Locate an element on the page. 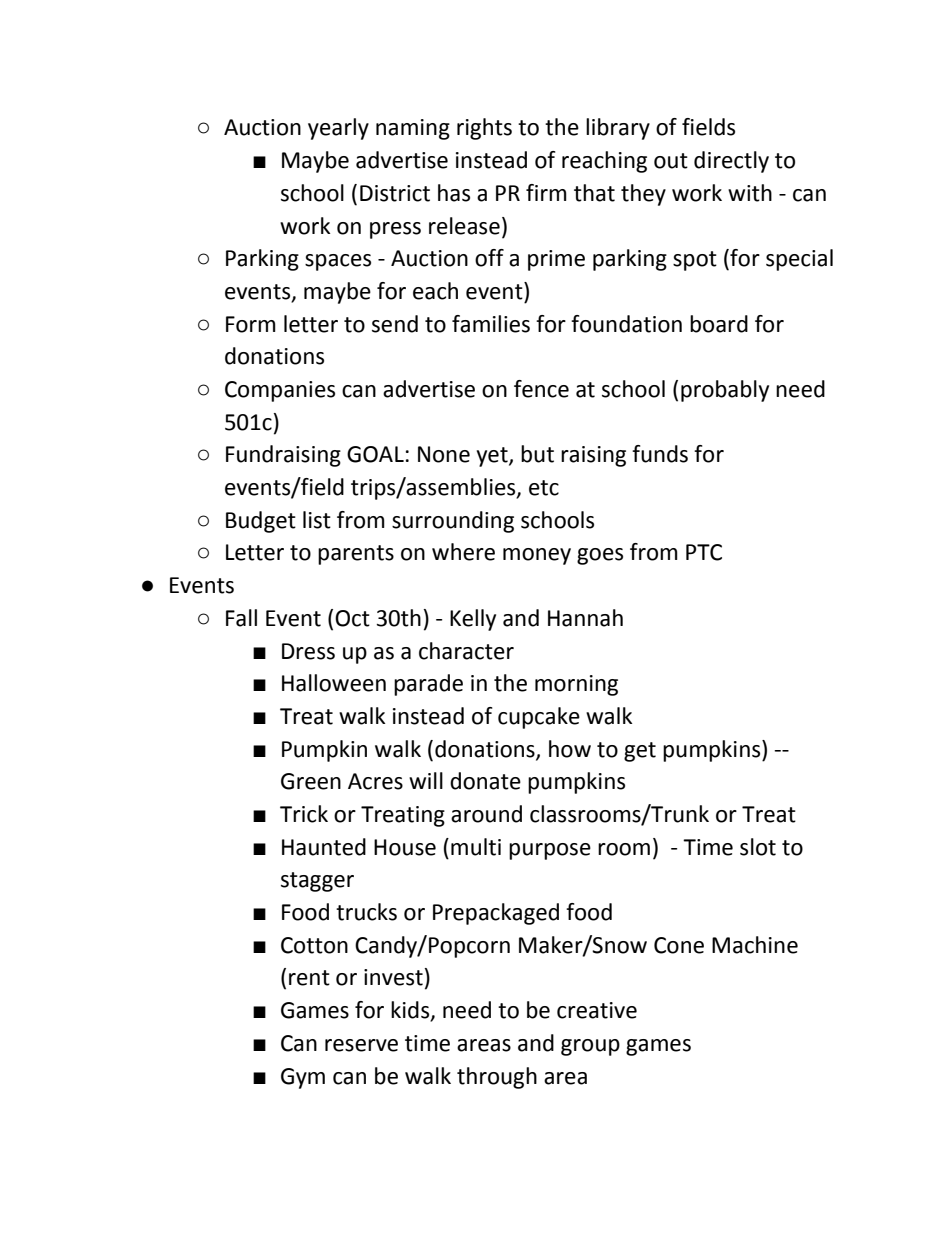  Green is located at coordinates (311, 781).
